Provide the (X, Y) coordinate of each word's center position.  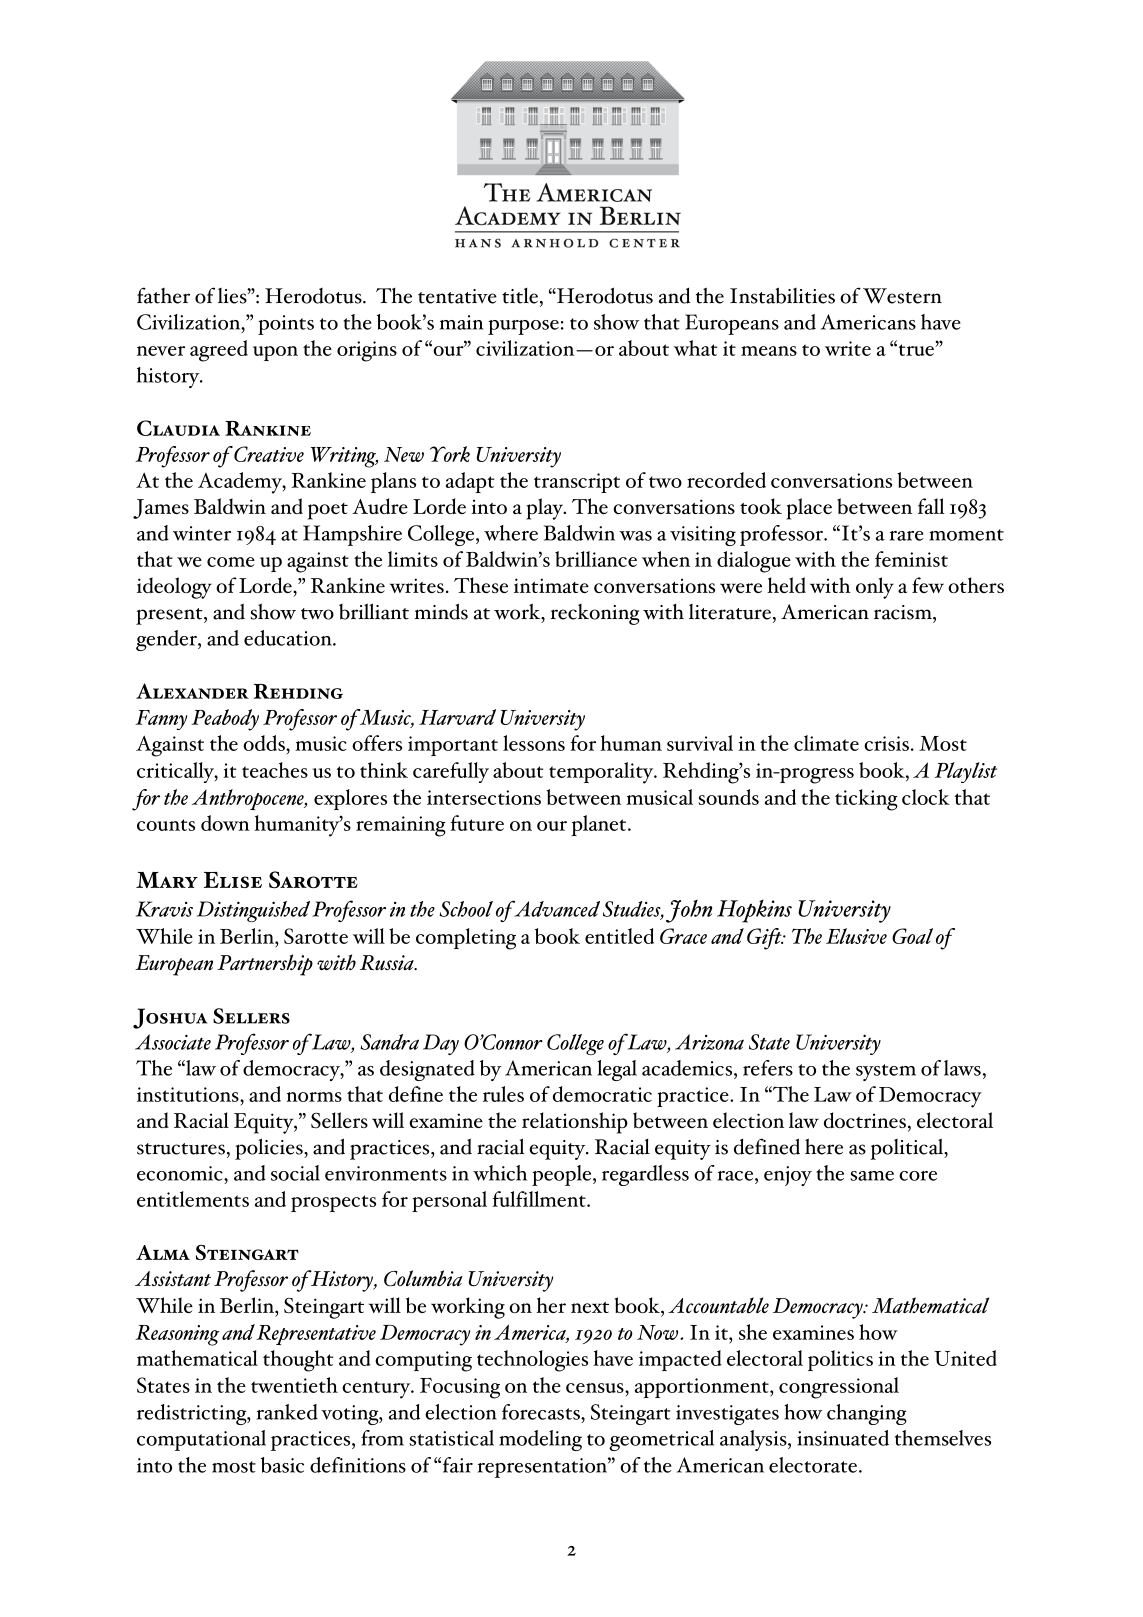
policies (270, 1149)
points (286, 325)
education (289, 638)
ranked (287, 1412)
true (916, 350)
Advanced (556, 908)
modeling (540, 1440)
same (872, 1176)
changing (867, 1414)
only (875, 588)
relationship (575, 1123)
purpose (523, 327)
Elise (233, 880)
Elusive (856, 936)
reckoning (595, 614)
